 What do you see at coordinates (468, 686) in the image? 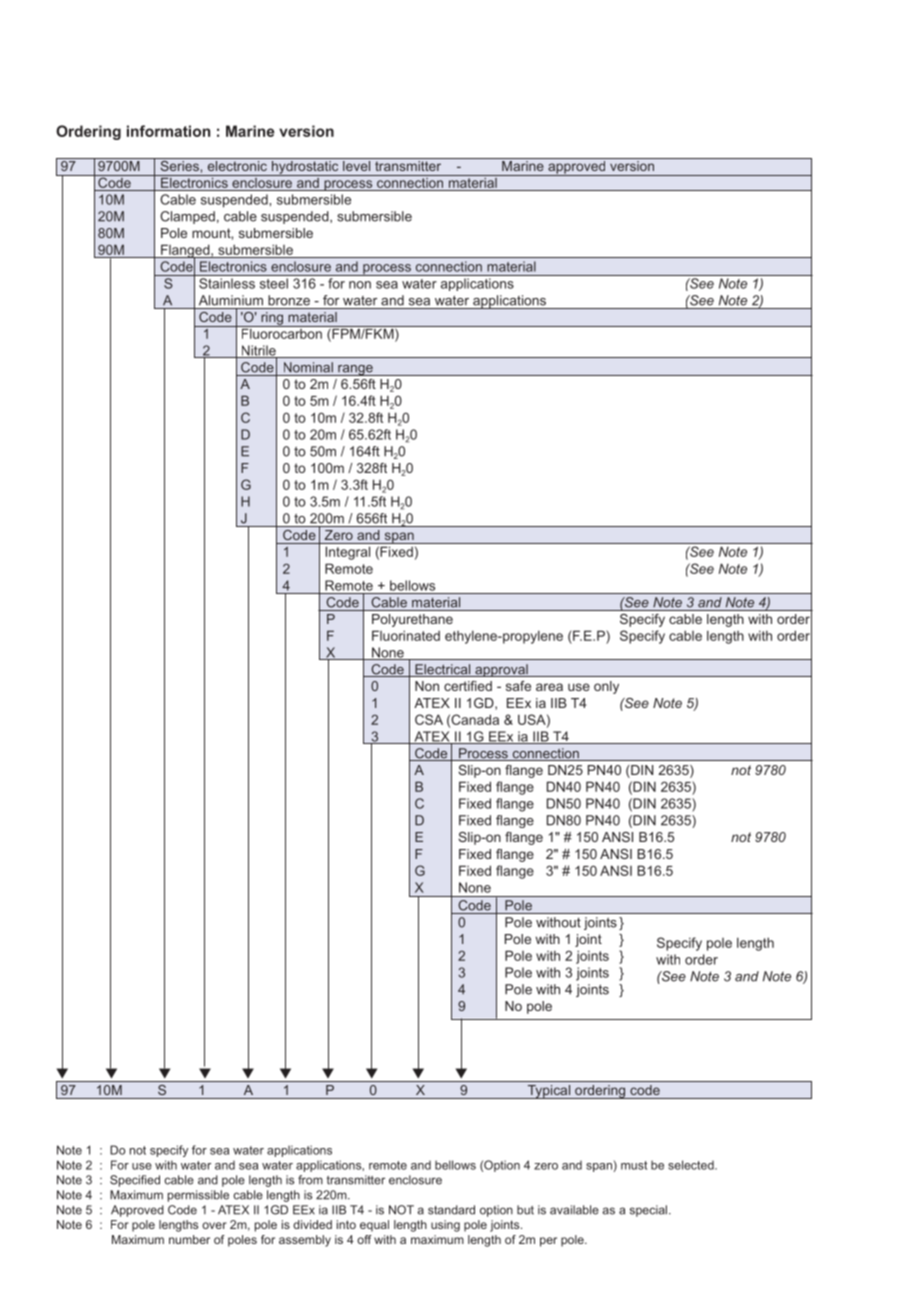
I see `certified` at bounding box center [468, 686].
